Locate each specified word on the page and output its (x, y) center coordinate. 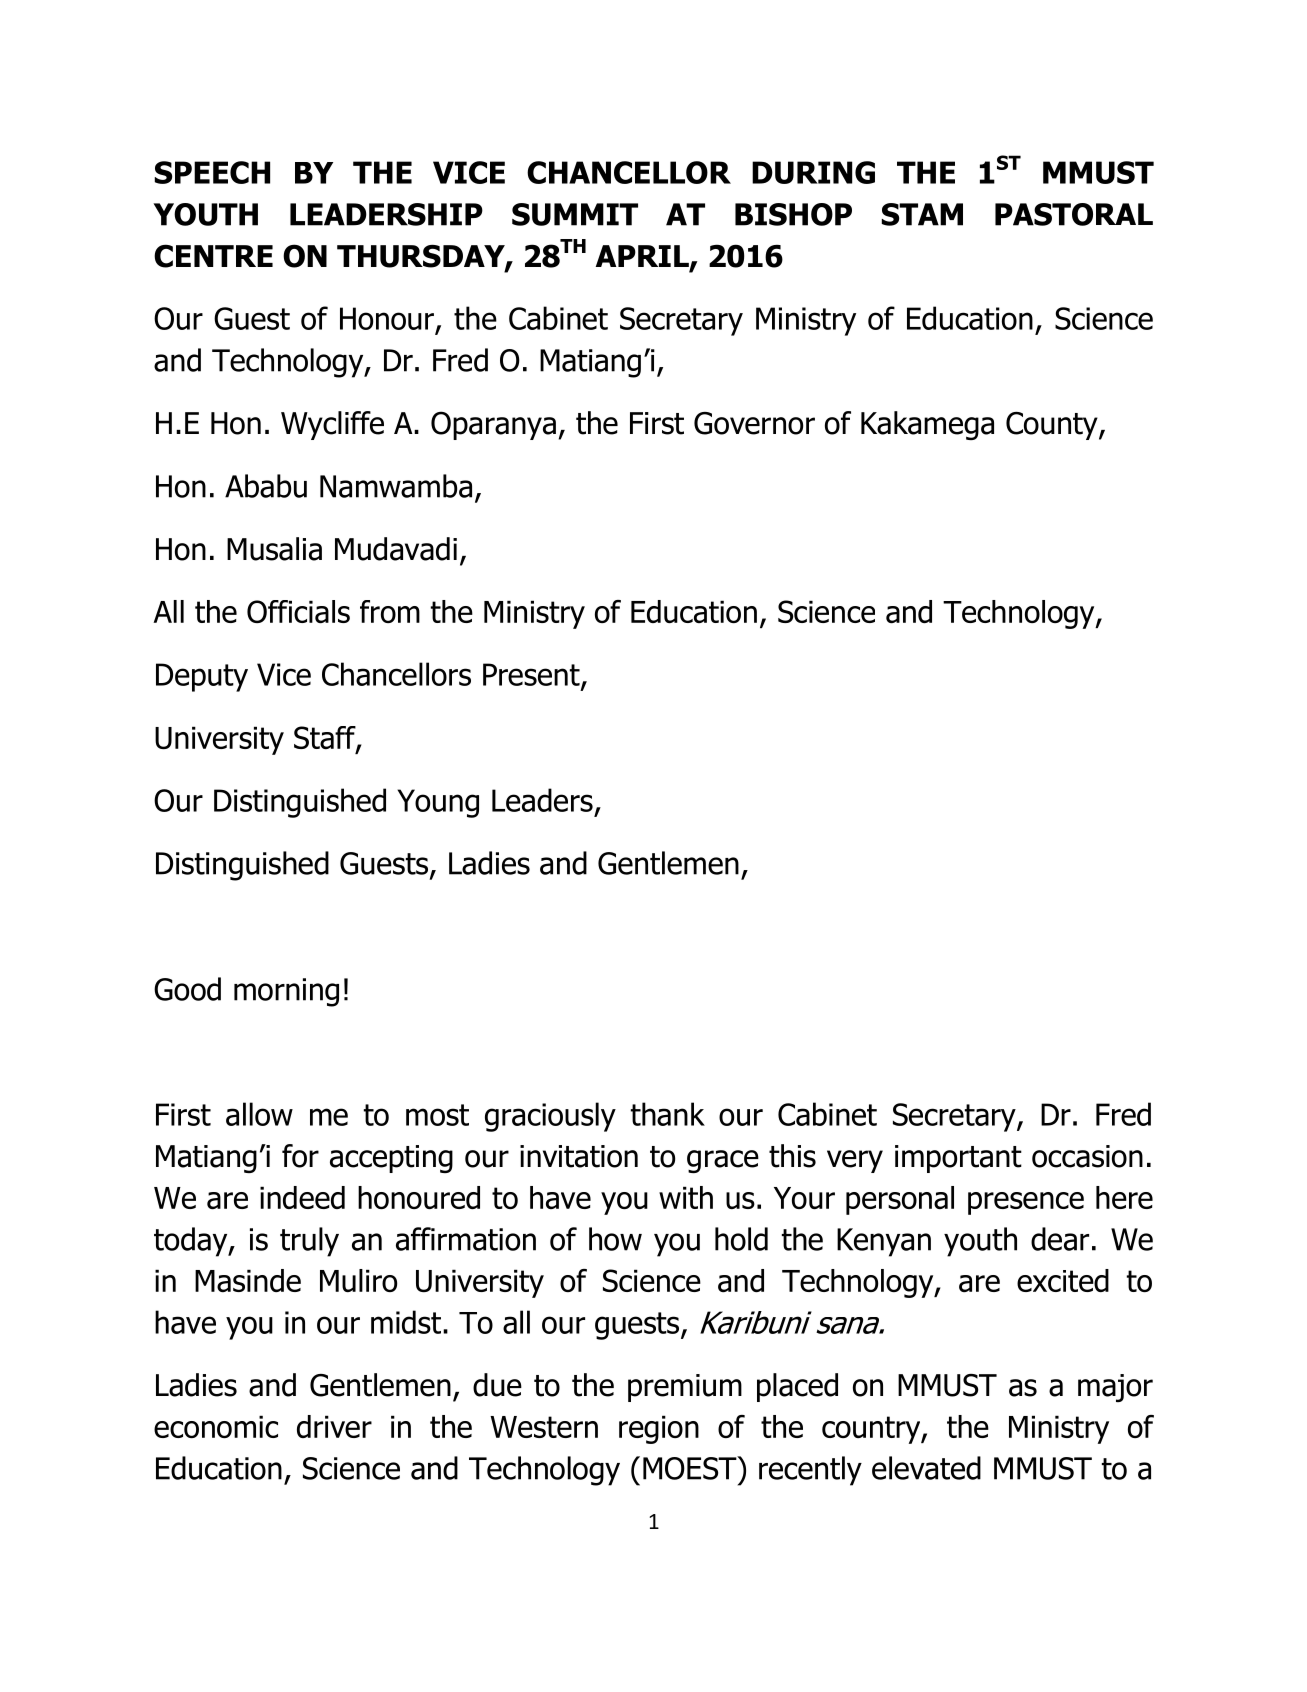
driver (334, 1426)
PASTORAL (1074, 214)
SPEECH (212, 172)
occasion (1087, 1156)
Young (438, 803)
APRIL (643, 257)
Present (532, 675)
